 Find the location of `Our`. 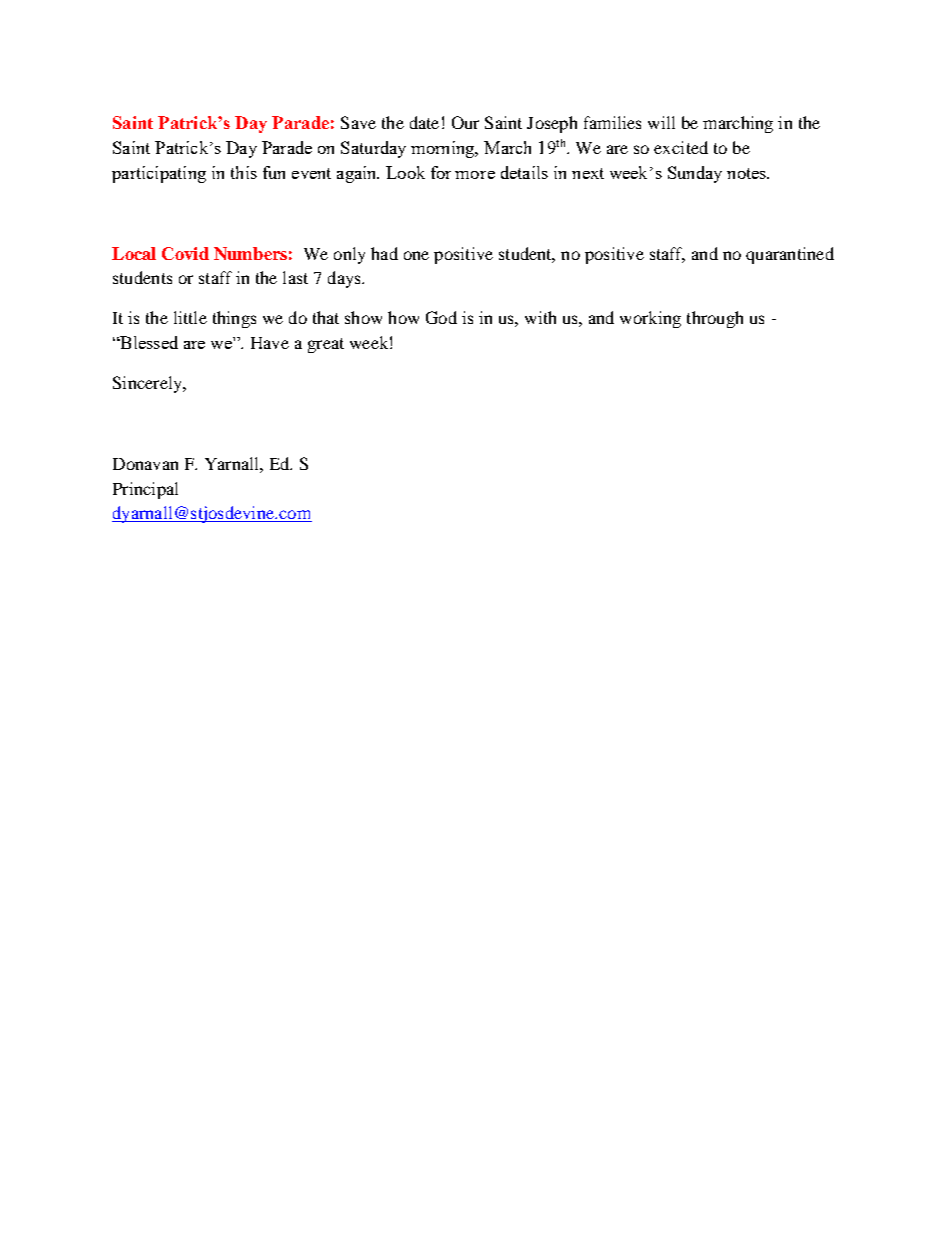

Our is located at coordinates (465, 122).
